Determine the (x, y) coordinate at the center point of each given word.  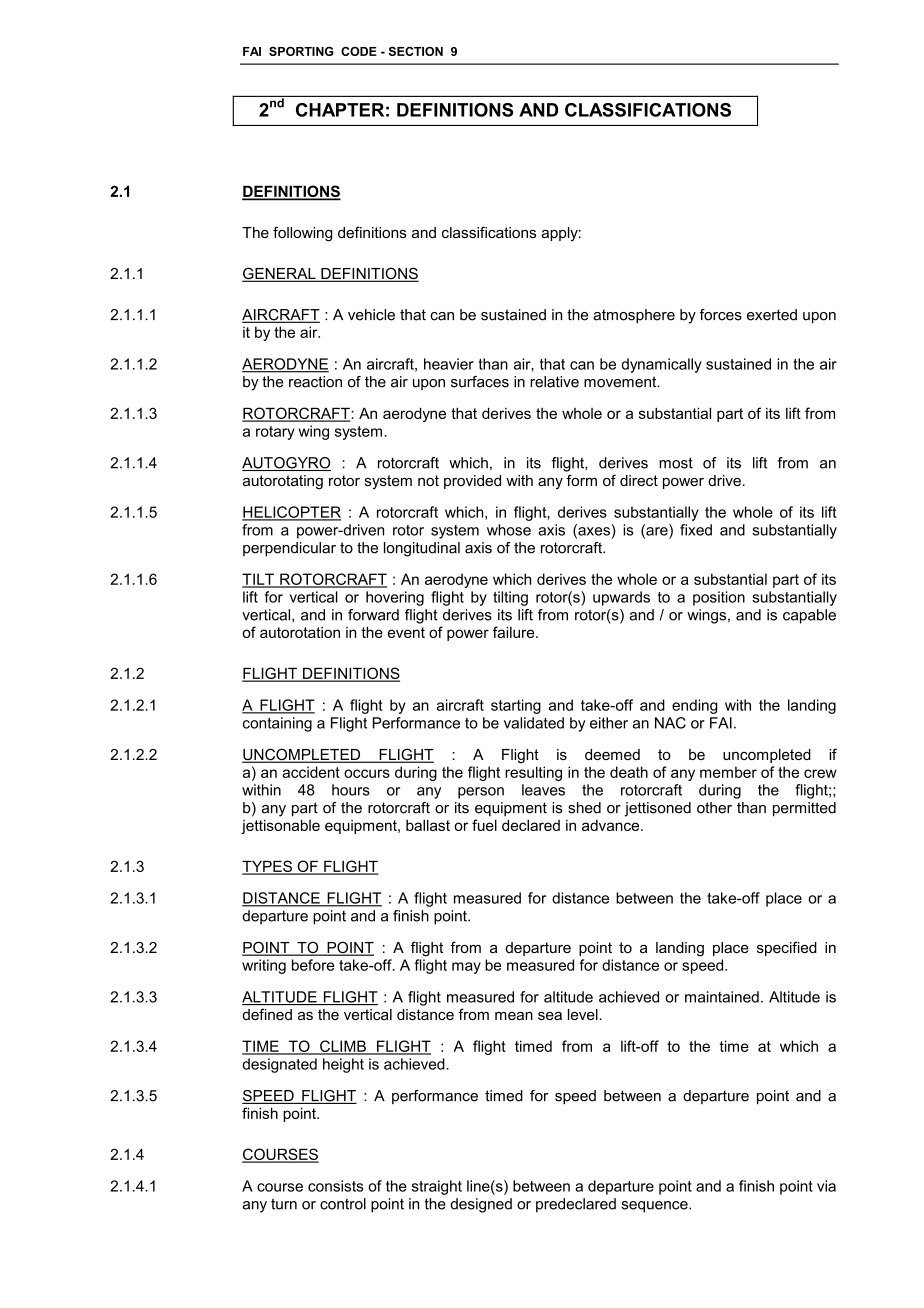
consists (336, 1186)
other (714, 808)
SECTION (416, 51)
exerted (772, 315)
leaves (543, 790)
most (676, 463)
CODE (359, 51)
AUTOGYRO (286, 464)
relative (554, 382)
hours (351, 790)
